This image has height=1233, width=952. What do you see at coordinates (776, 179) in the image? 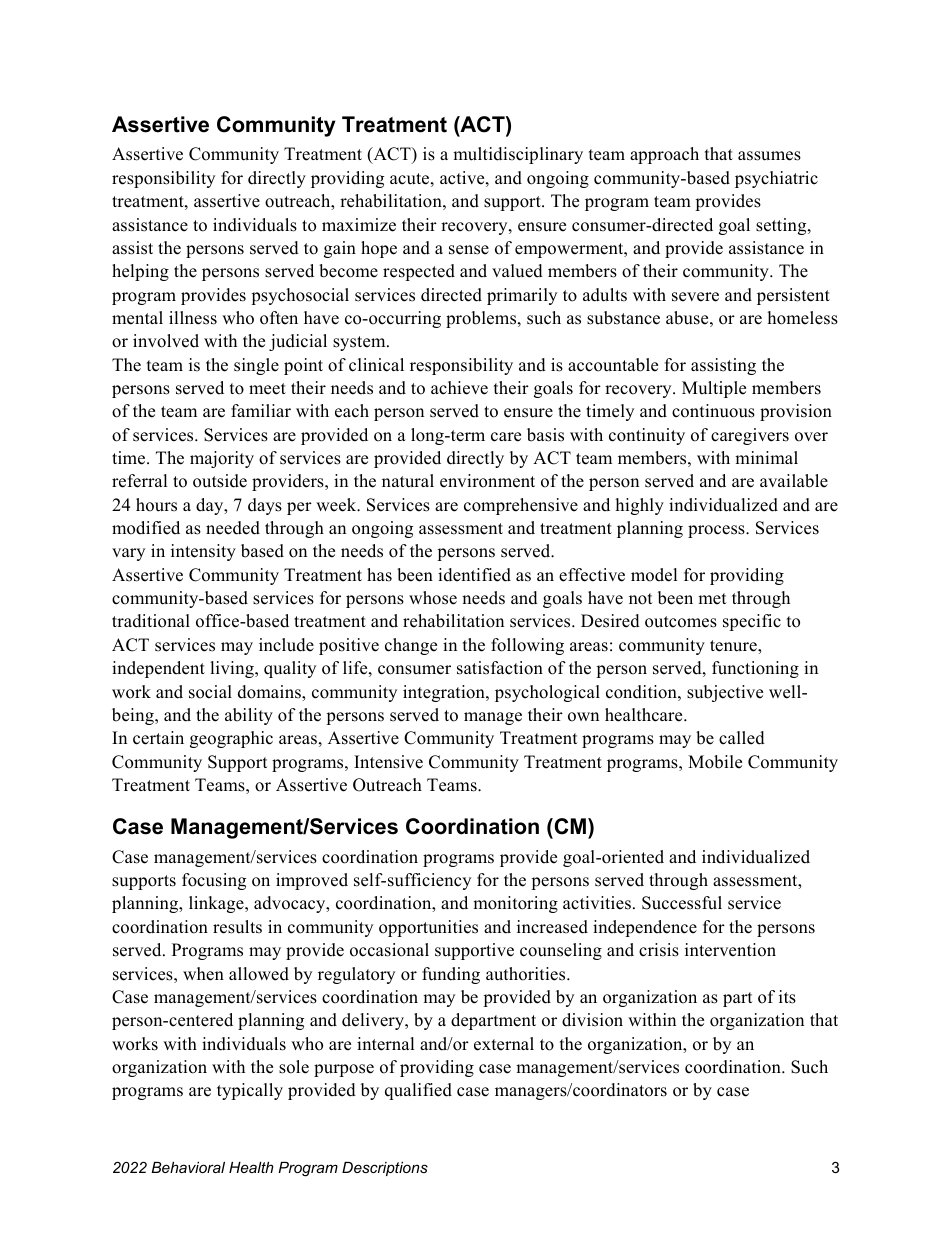
I see `psychiatric` at bounding box center [776, 179].
